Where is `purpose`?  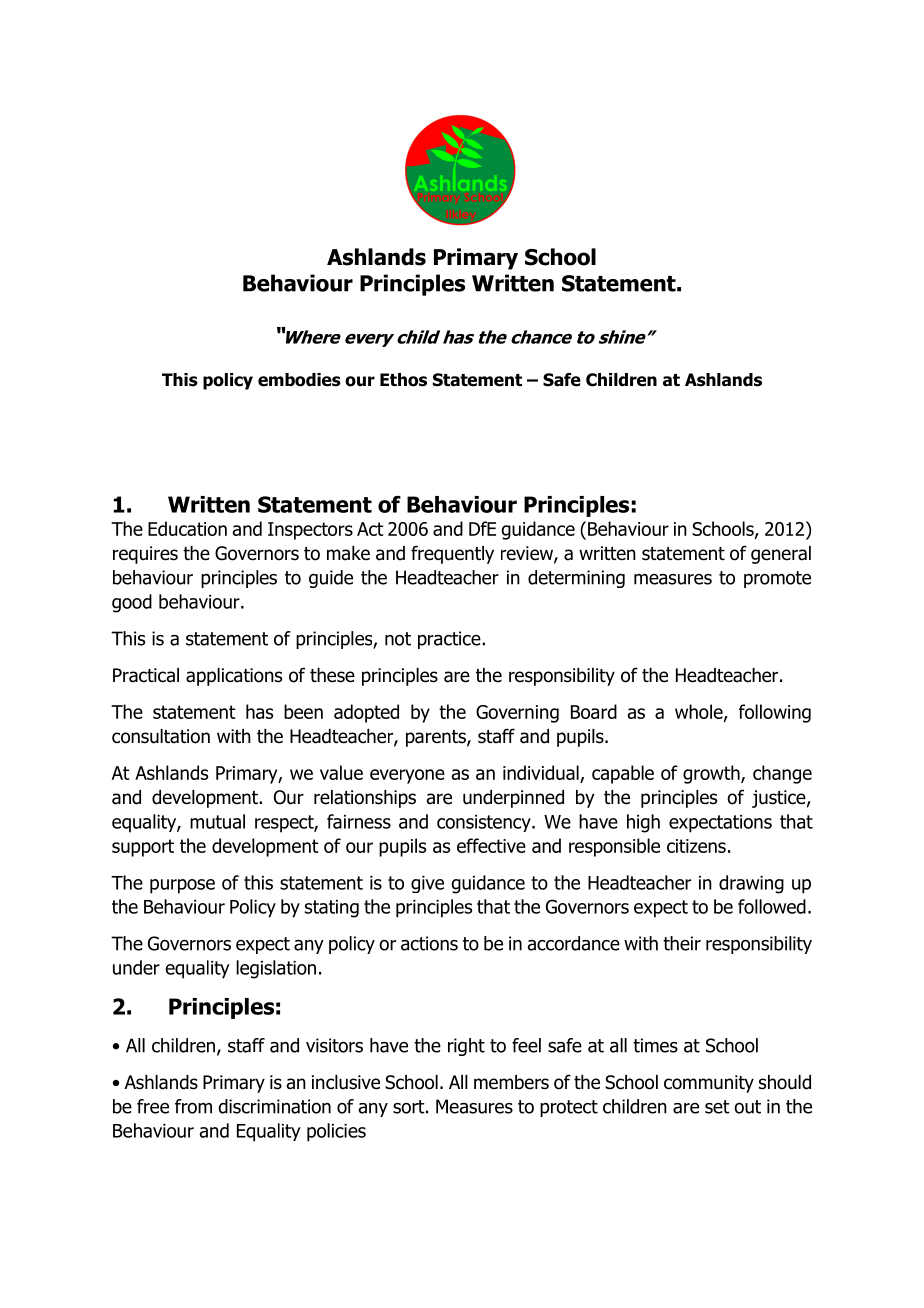 purpose is located at coordinates (182, 886).
